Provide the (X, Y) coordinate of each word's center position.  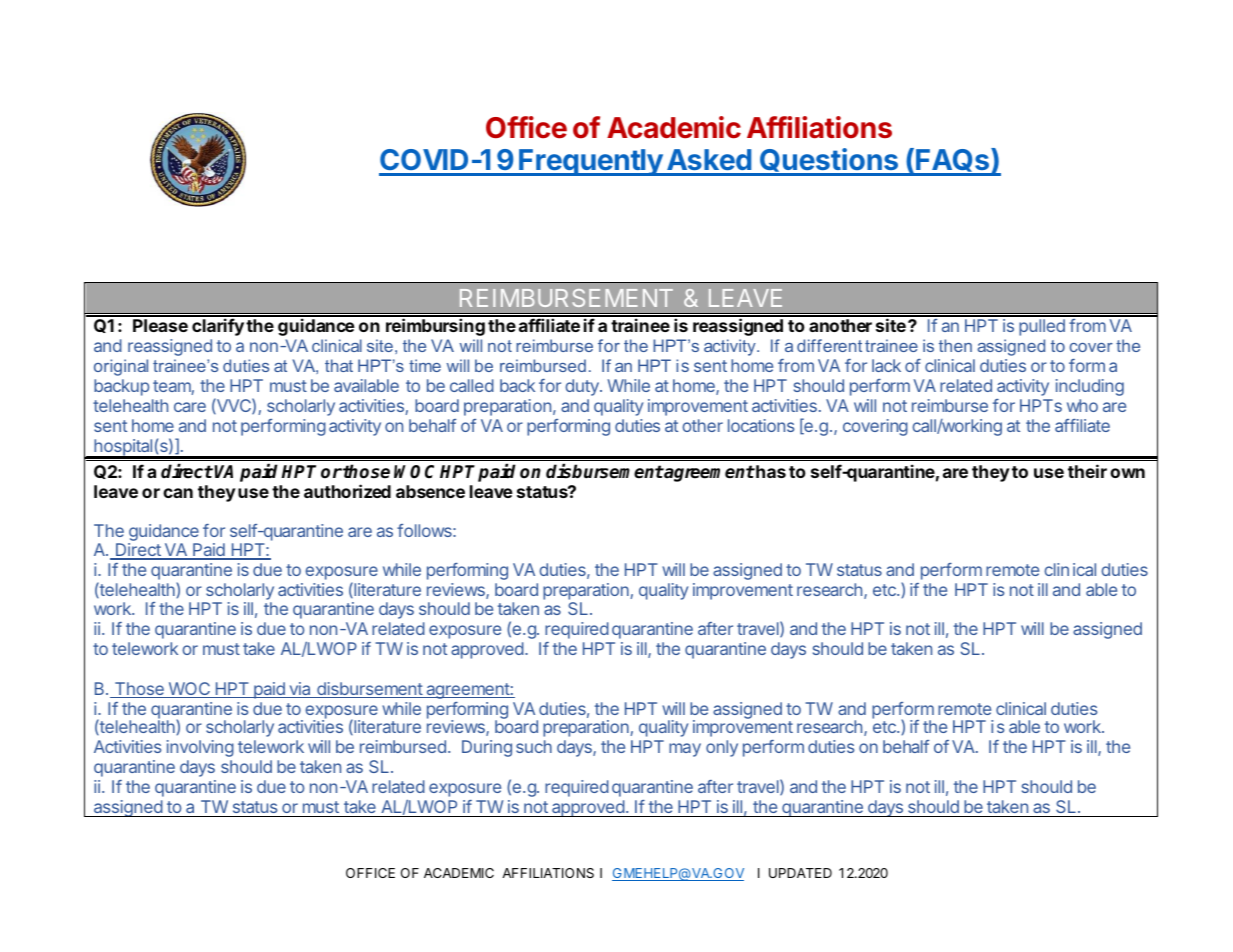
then (955, 345)
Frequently (591, 162)
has (770, 471)
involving (200, 748)
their (1087, 471)
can (178, 493)
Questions (829, 161)
